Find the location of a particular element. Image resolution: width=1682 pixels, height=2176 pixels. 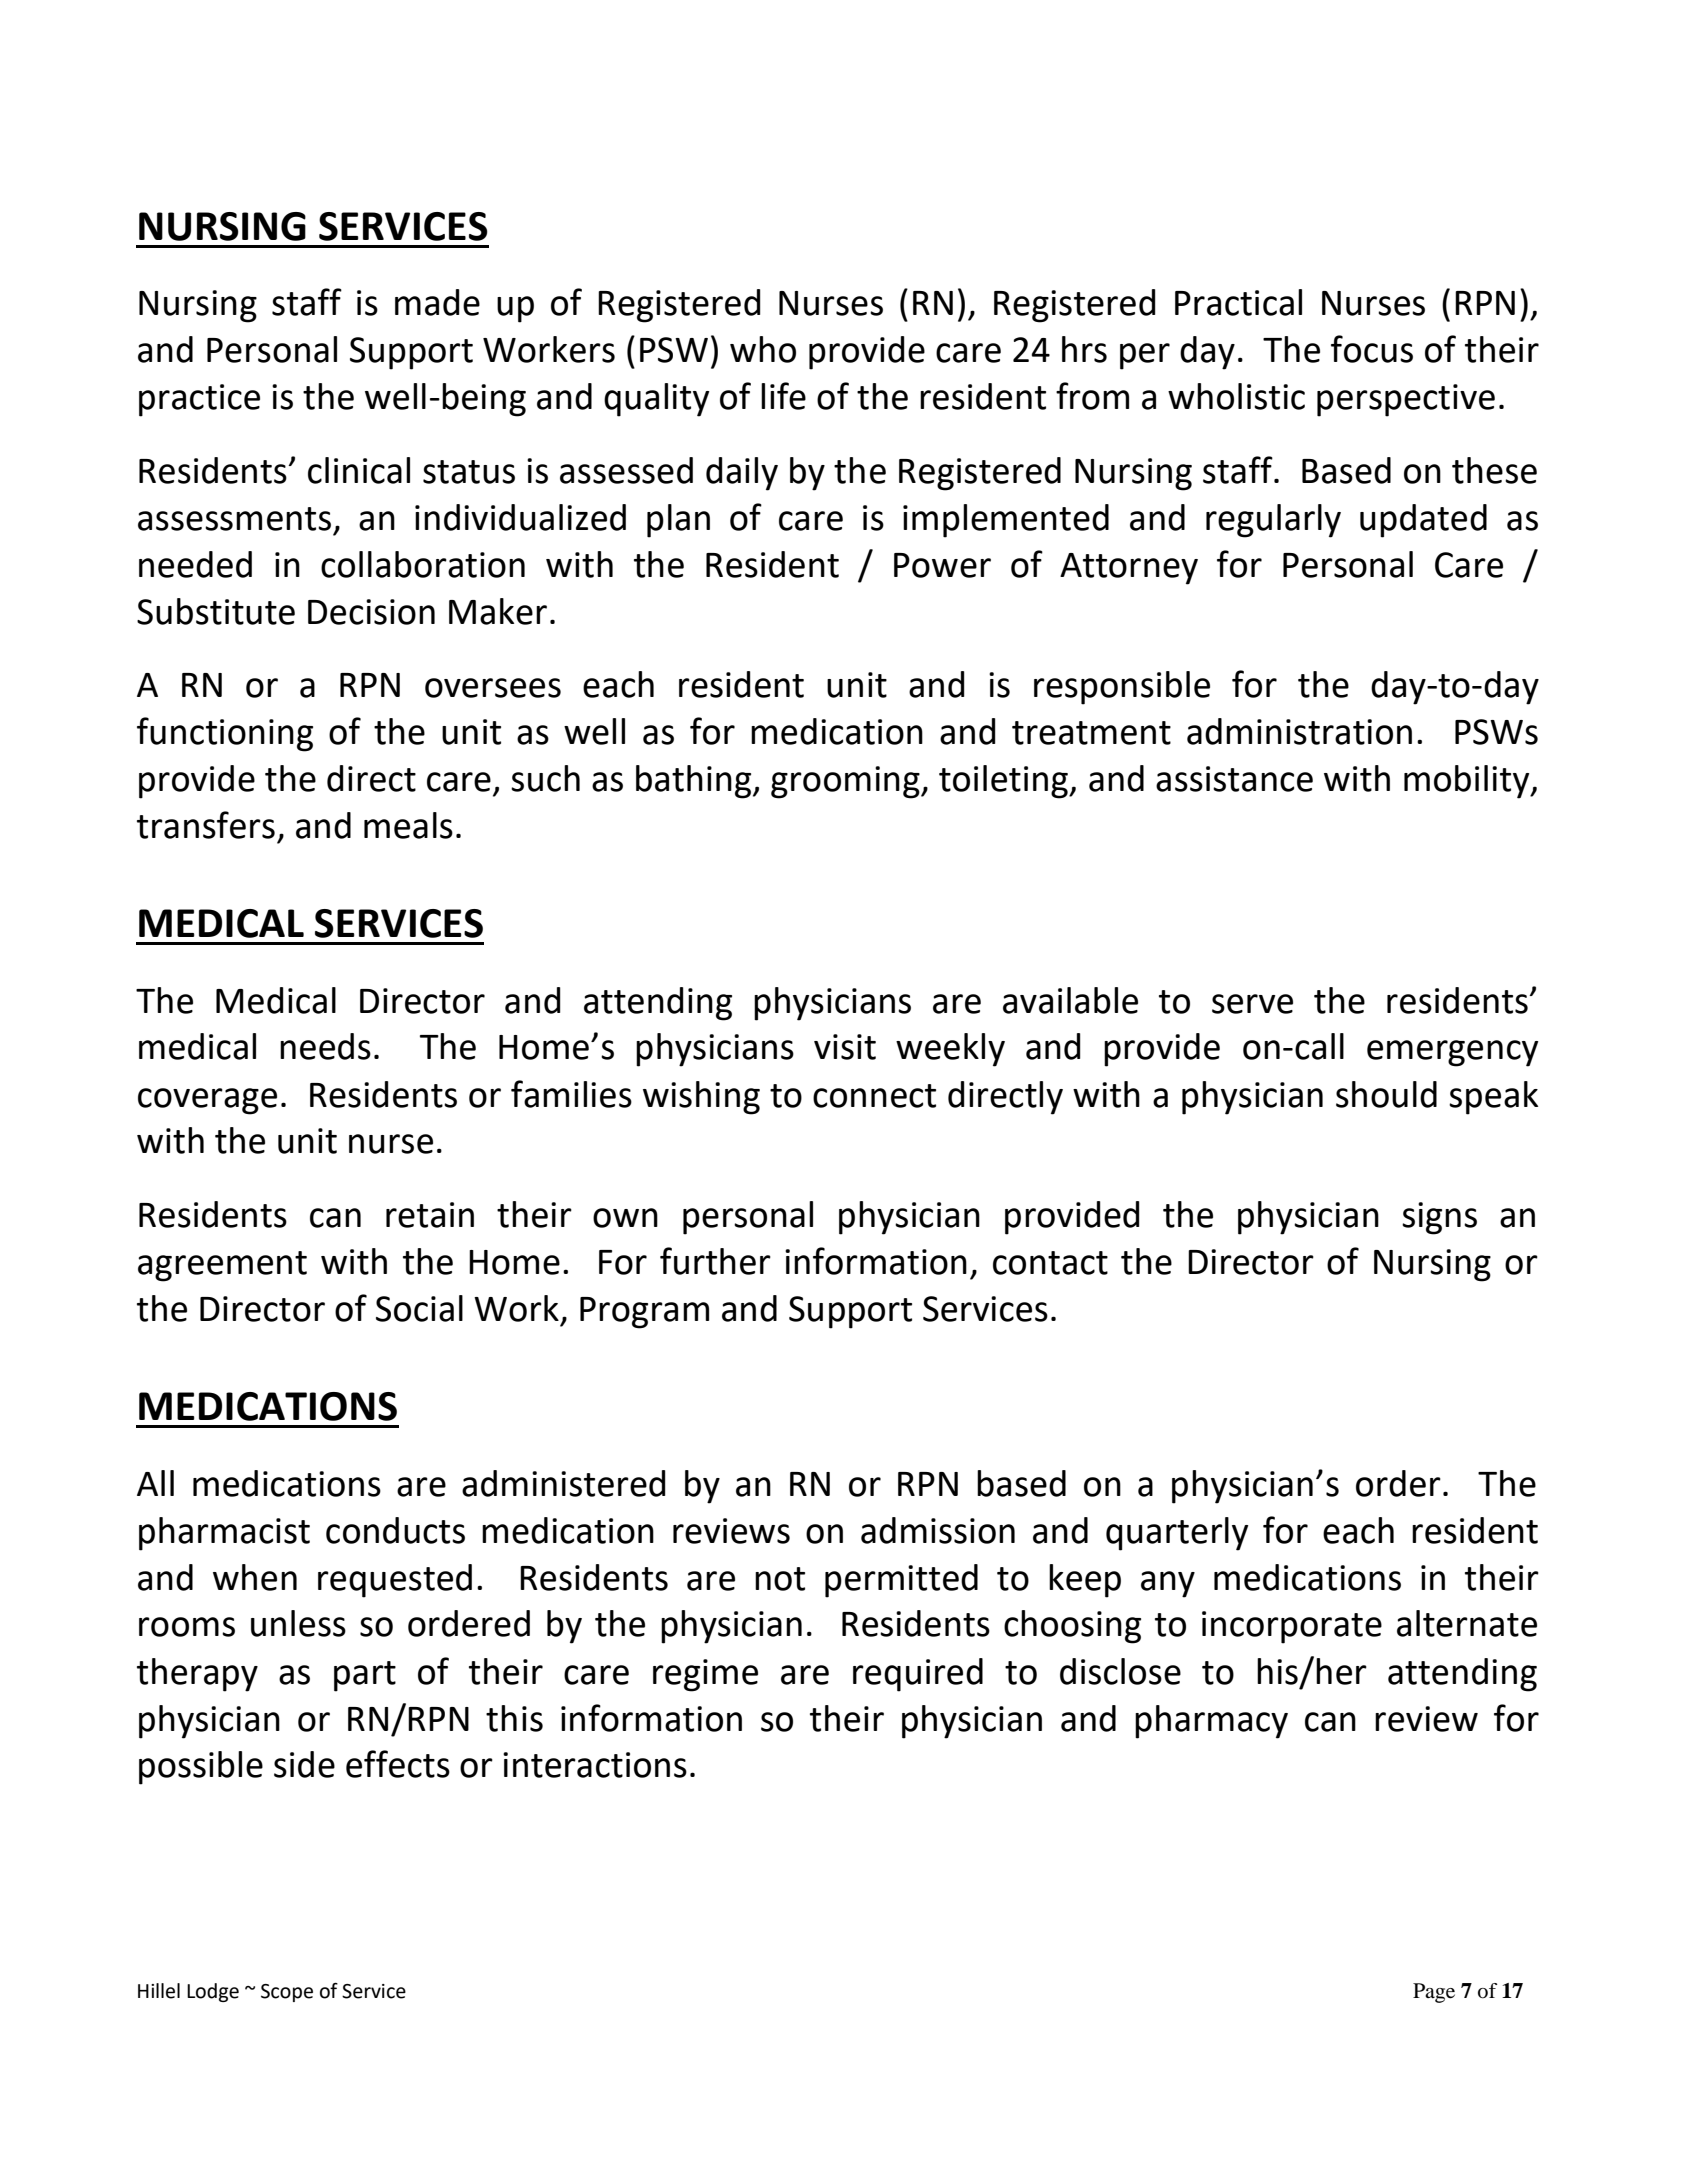

quarterly is located at coordinates (1177, 1534).
